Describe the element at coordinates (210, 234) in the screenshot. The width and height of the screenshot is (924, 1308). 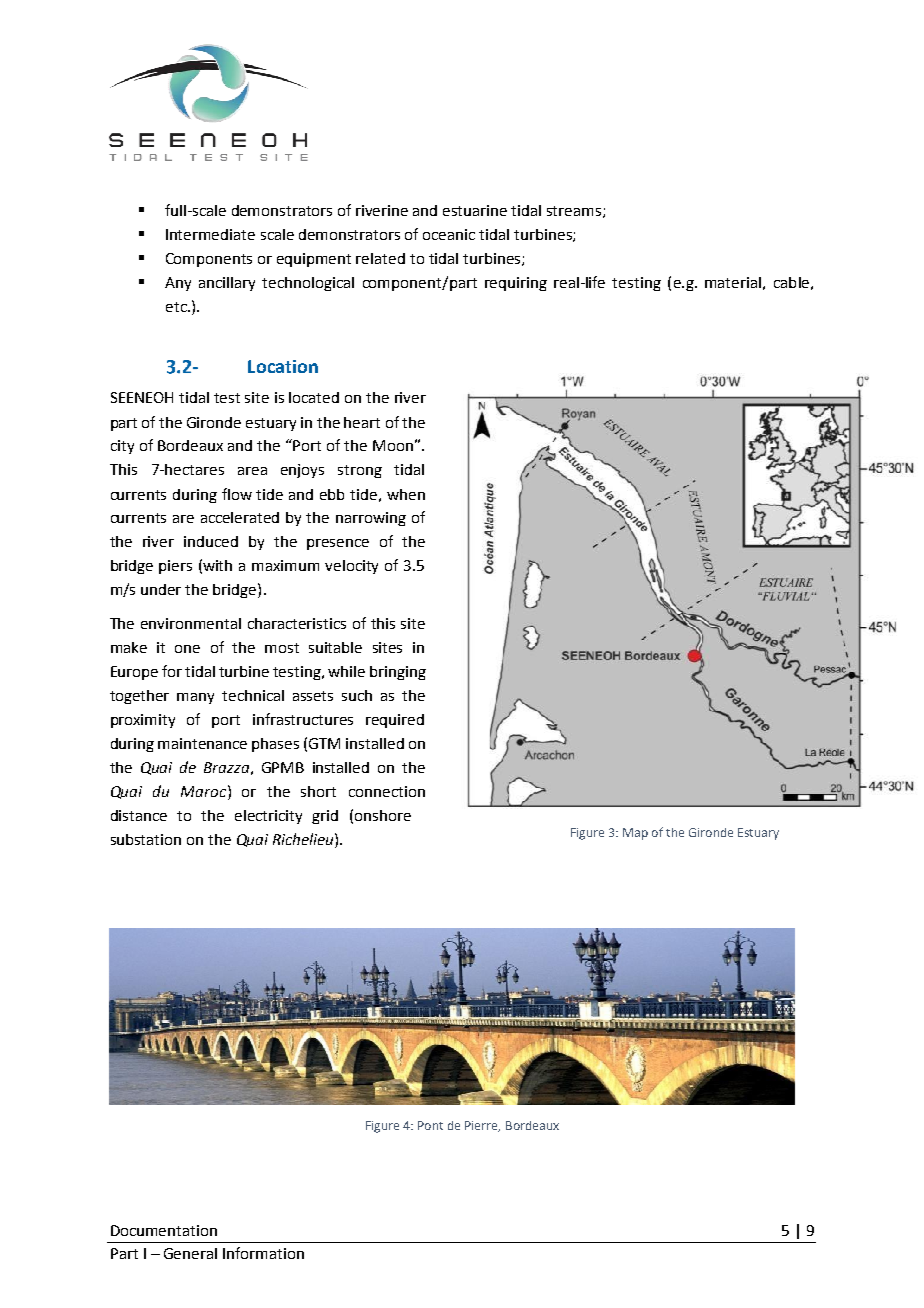
I see `Intermediate` at that location.
